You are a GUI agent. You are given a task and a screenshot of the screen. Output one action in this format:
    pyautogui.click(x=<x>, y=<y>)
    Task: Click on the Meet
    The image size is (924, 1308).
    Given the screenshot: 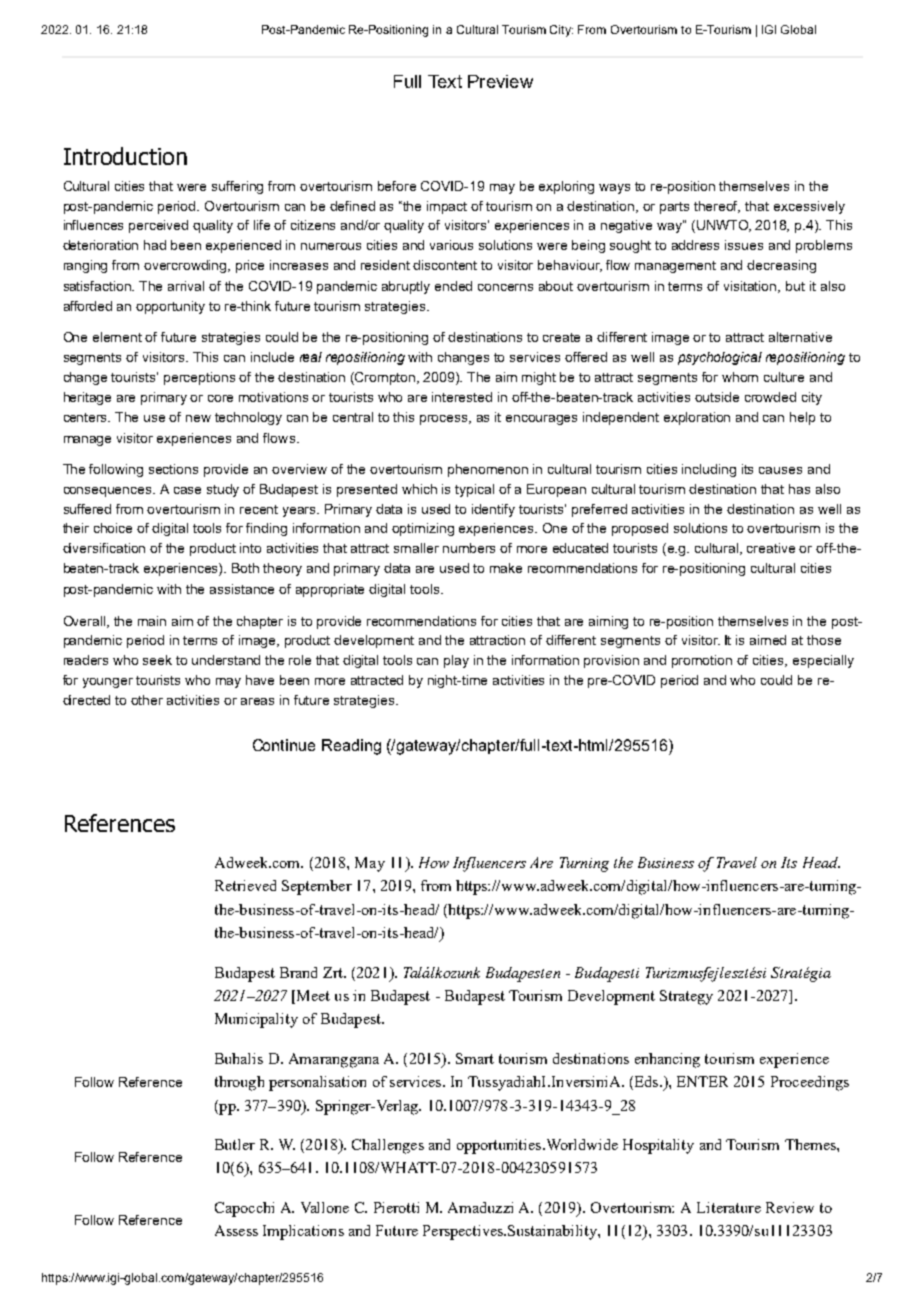 What is the action you would take?
    pyautogui.click(x=313, y=995)
